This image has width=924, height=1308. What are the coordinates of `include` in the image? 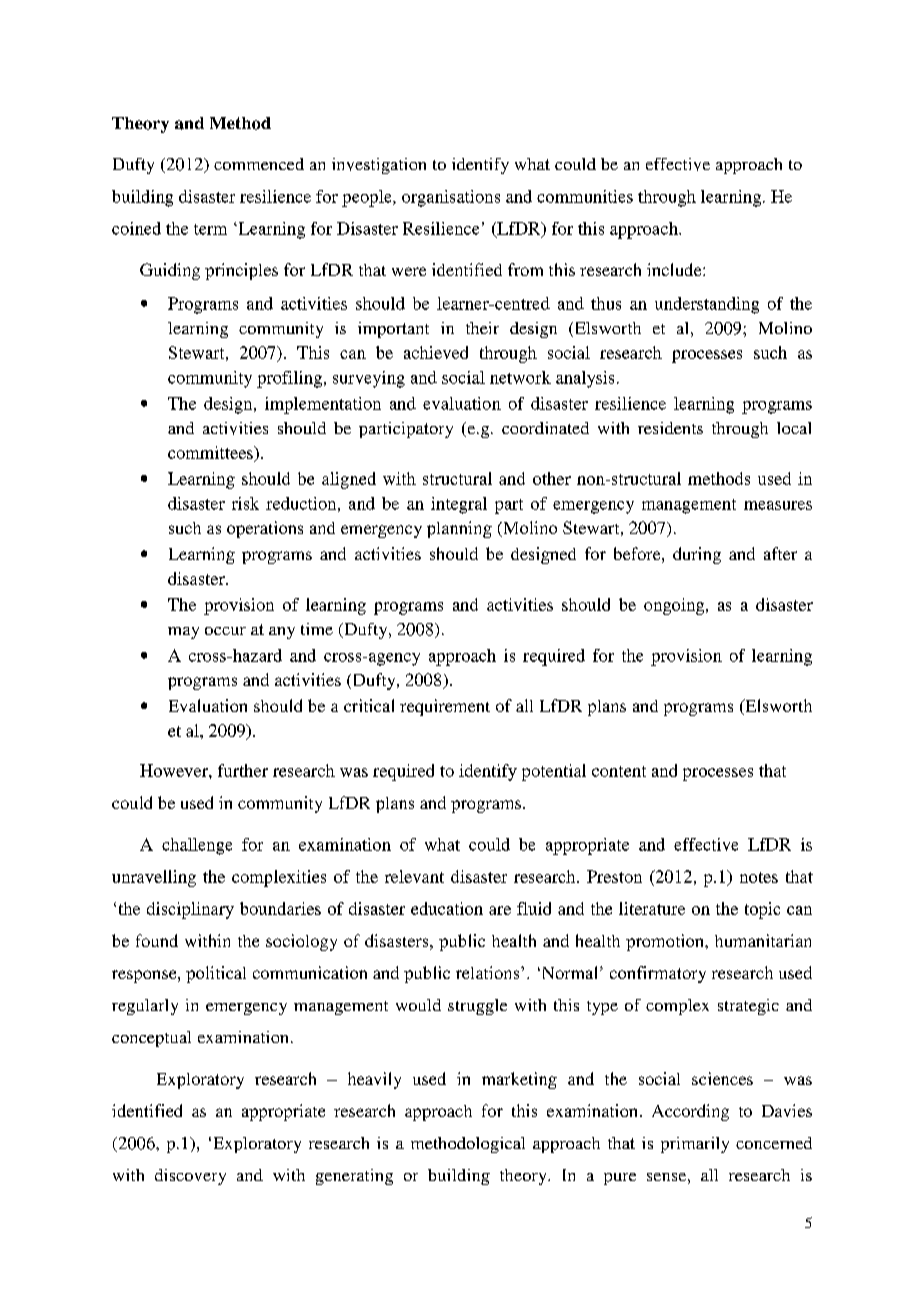 It's located at (675, 269).
